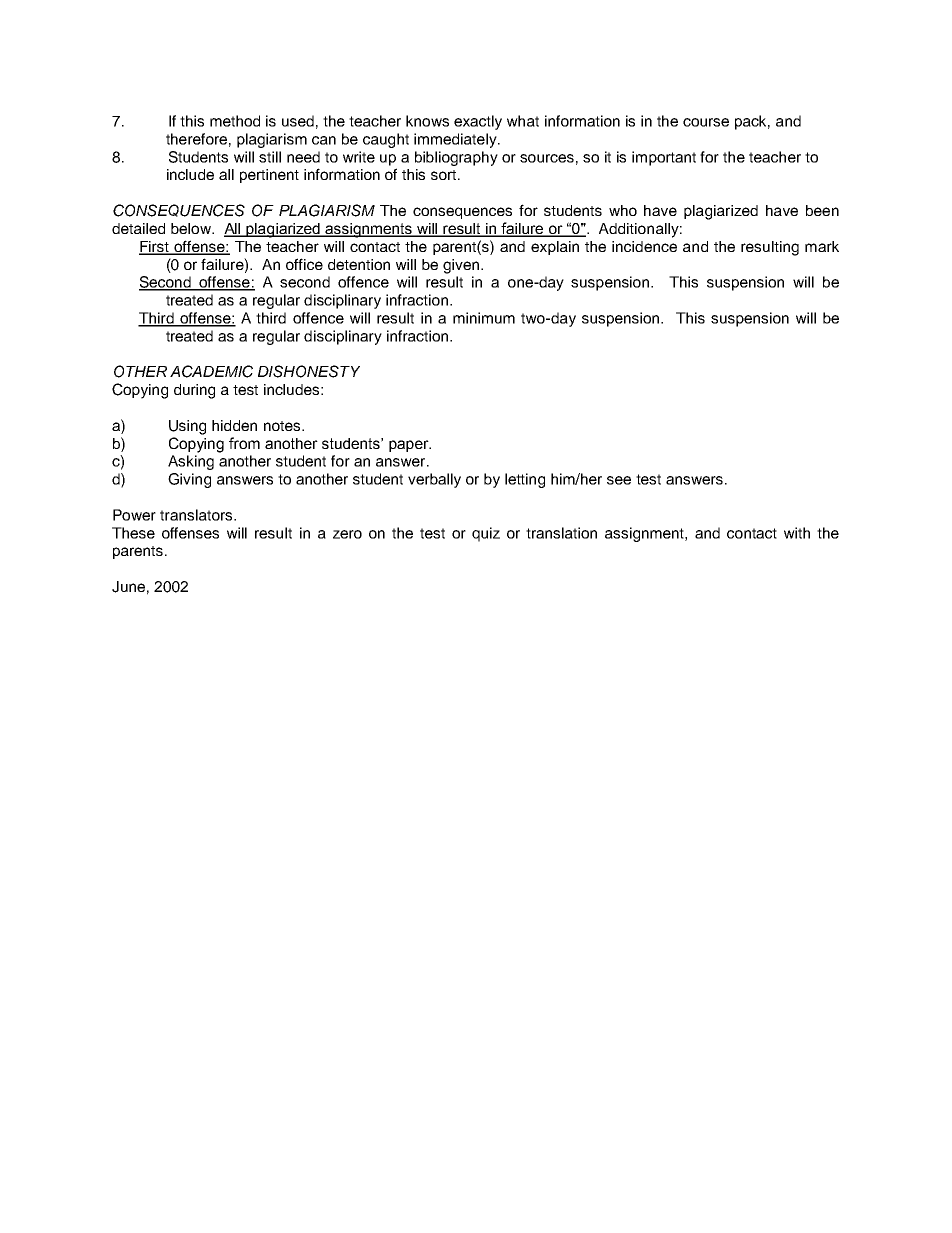  What do you see at coordinates (462, 266) in the screenshot?
I see `given` at bounding box center [462, 266].
